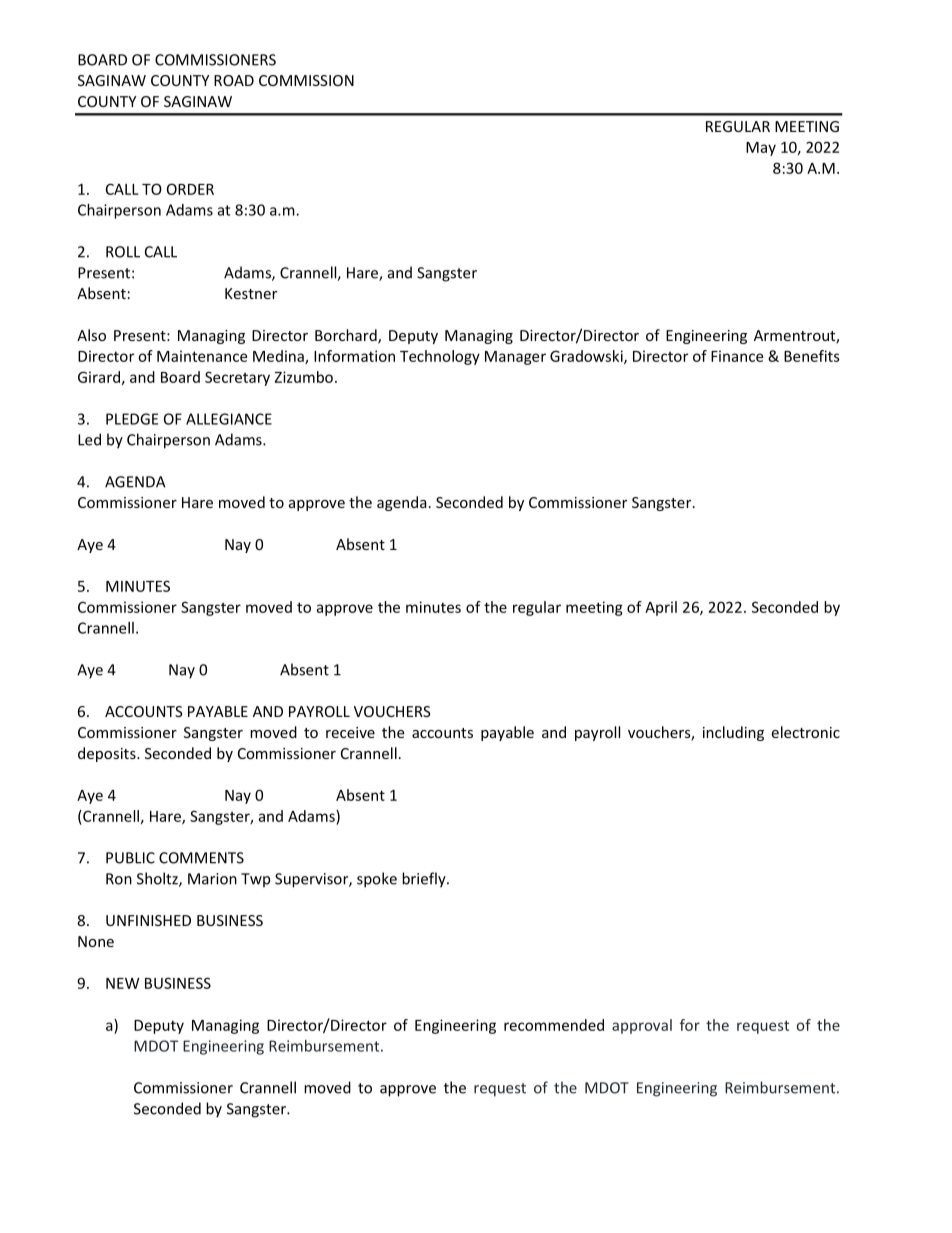  What do you see at coordinates (190, 189) in the screenshot?
I see `ORDER` at bounding box center [190, 189].
